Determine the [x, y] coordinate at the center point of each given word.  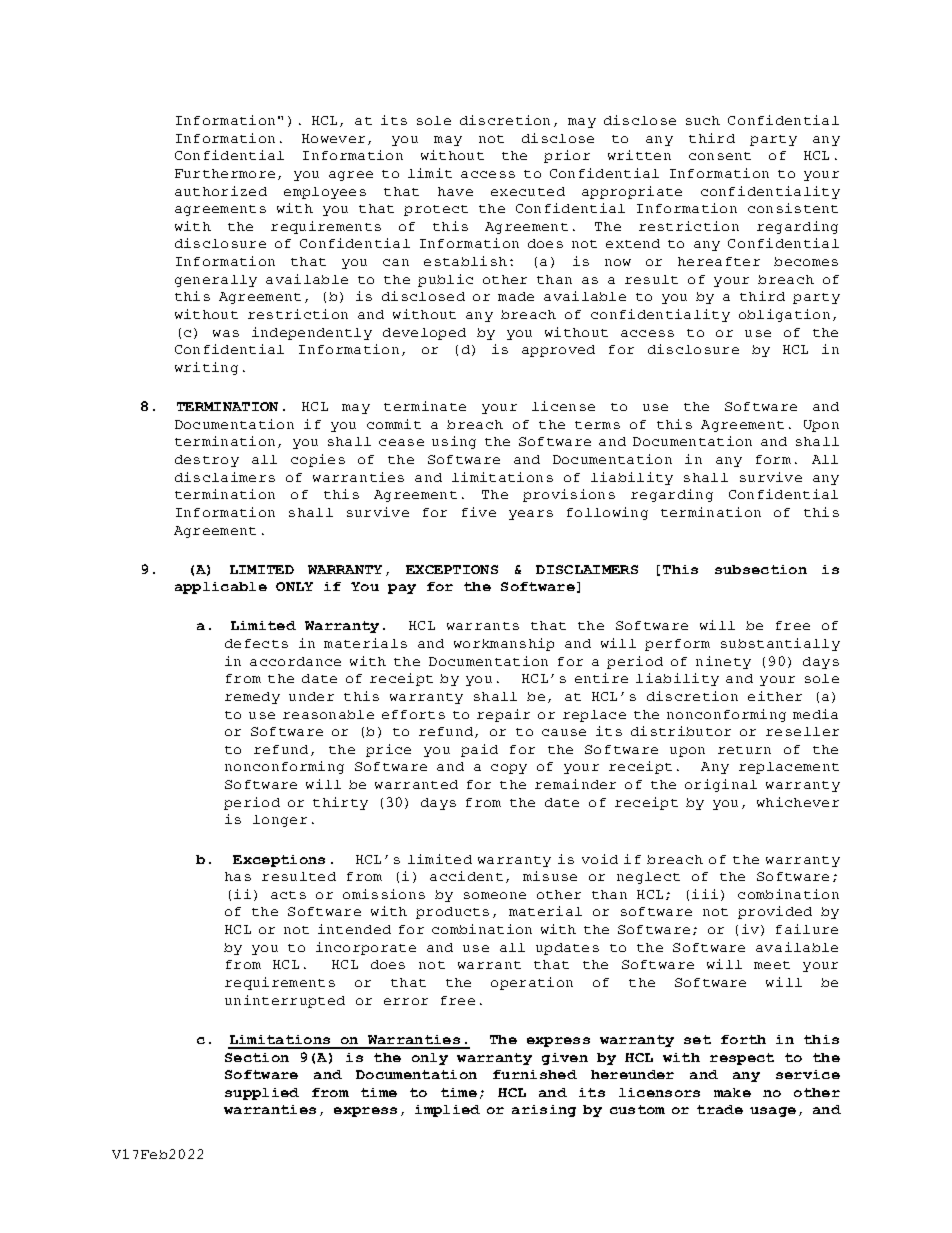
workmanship [504, 644]
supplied [262, 1094]
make [732, 1092]
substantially [780, 644]
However [333, 138]
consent [720, 156]
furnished [535, 1074]
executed [528, 191]
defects [256, 643]
